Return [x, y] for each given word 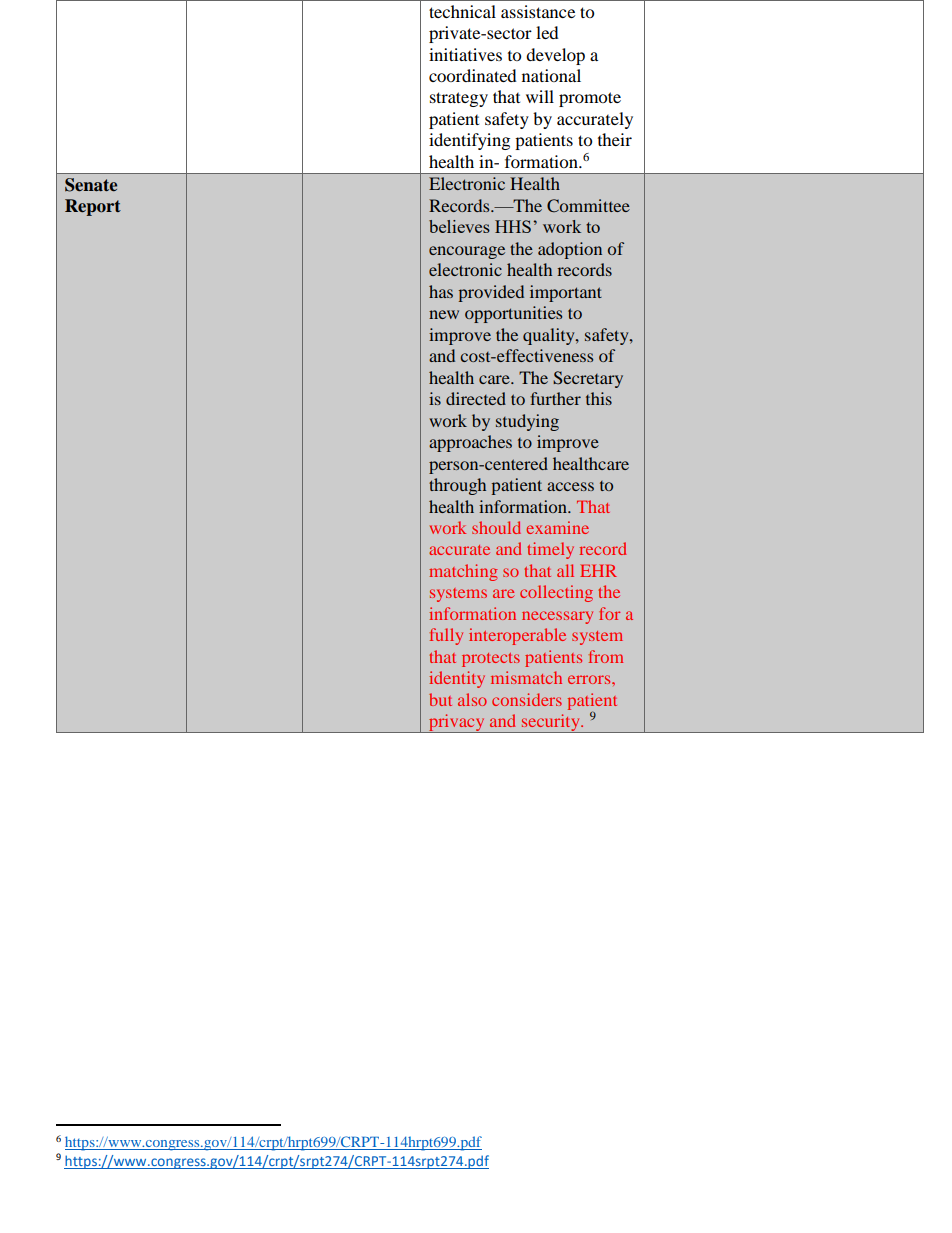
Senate [91, 185]
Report [93, 207]
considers [527, 699]
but [440, 699]
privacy [457, 723]
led [547, 32]
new [444, 314]
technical [462, 11]
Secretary [588, 379]
